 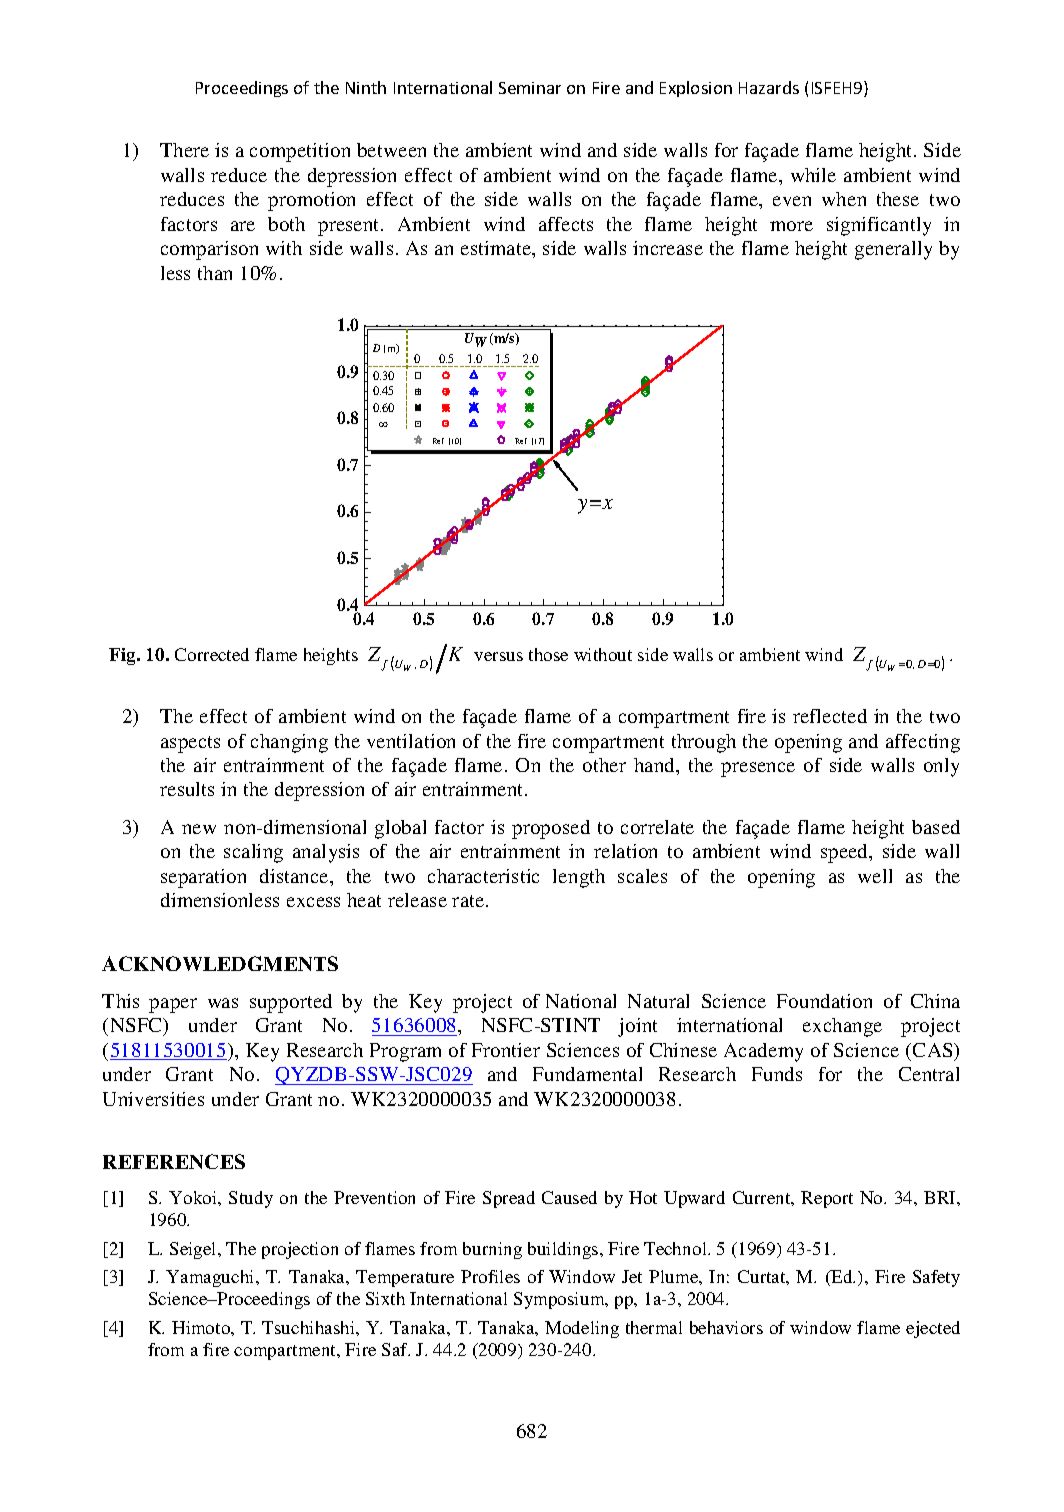 I want to click on reflected, so click(x=830, y=716).
